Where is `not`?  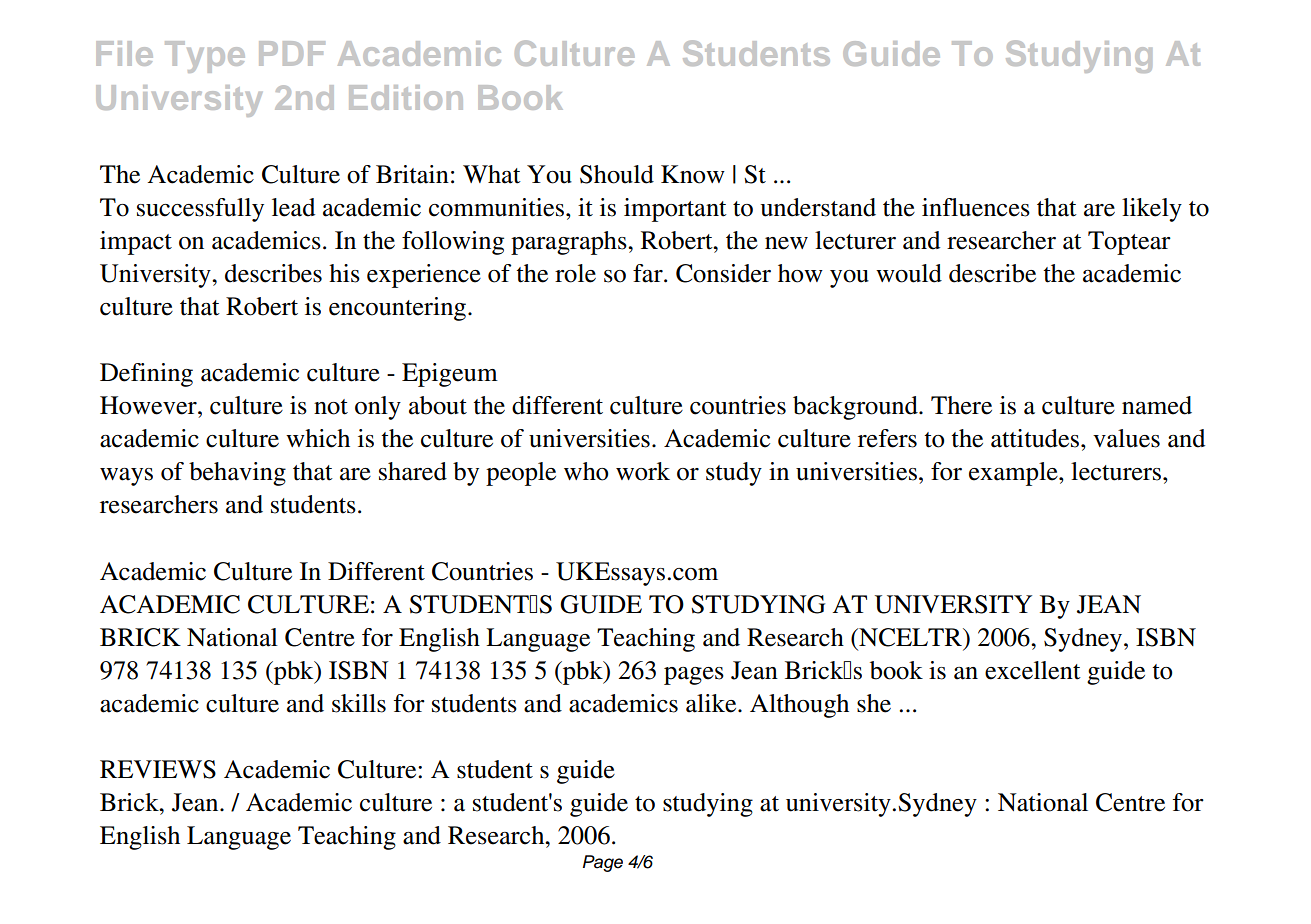 not is located at coordinates (331, 407).
